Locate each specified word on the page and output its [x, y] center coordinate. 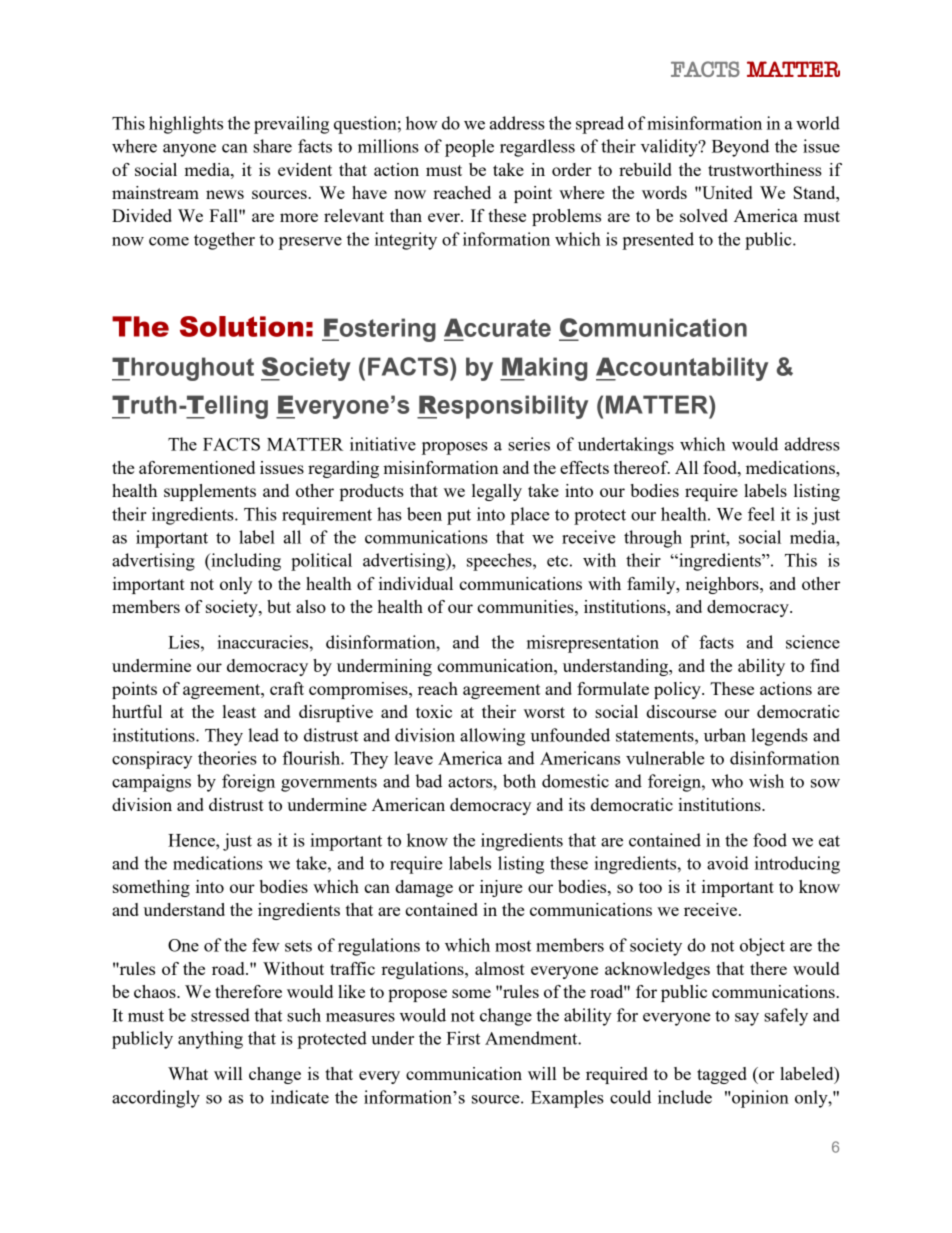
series [529, 444]
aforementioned [197, 467]
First [463, 1038]
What [188, 1073]
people [469, 148]
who [727, 781]
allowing [492, 737]
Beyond [740, 148]
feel [761, 514]
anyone [189, 150]
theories [227, 758]
